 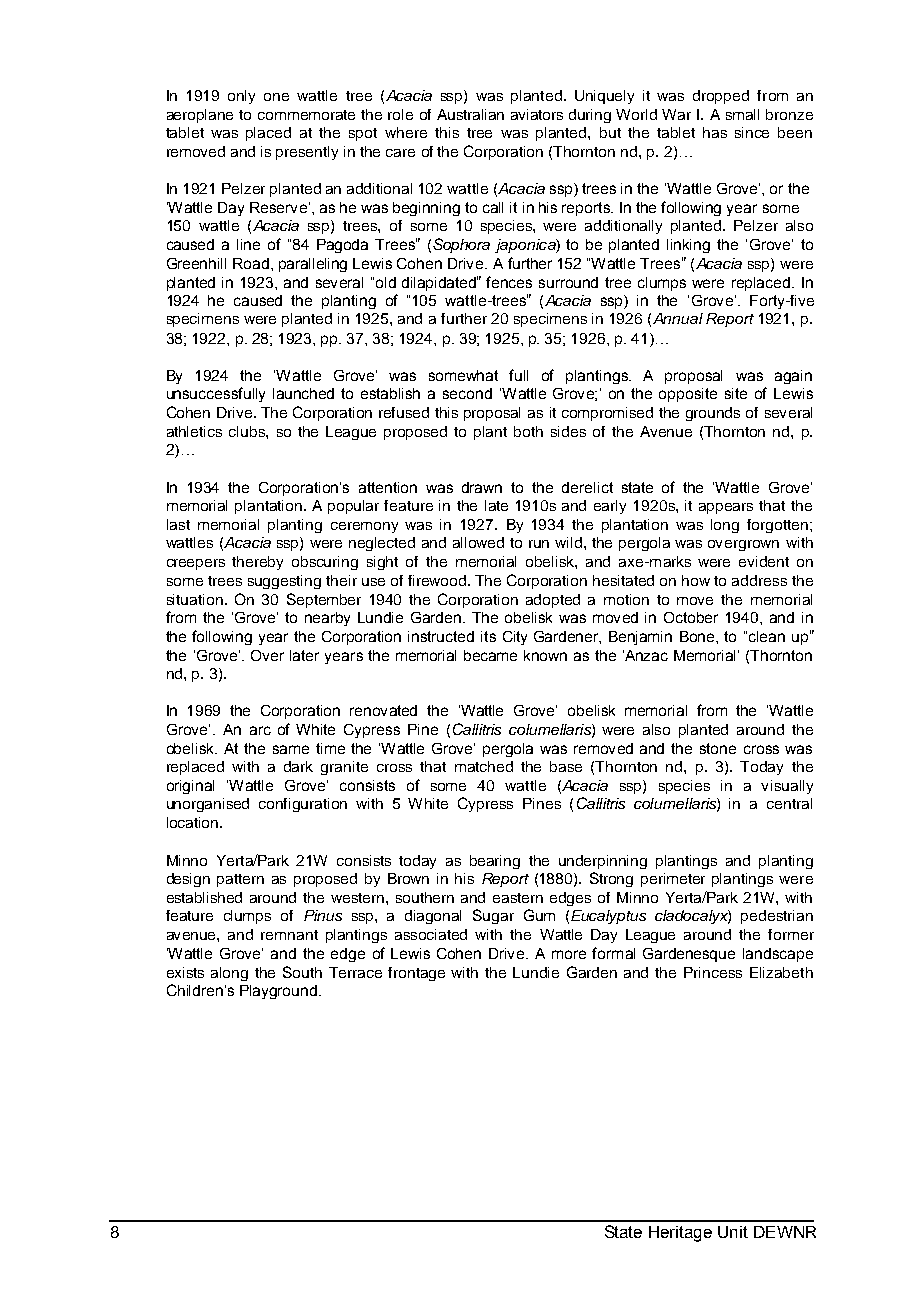 I want to click on Princess, so click(x=713, y=972).
